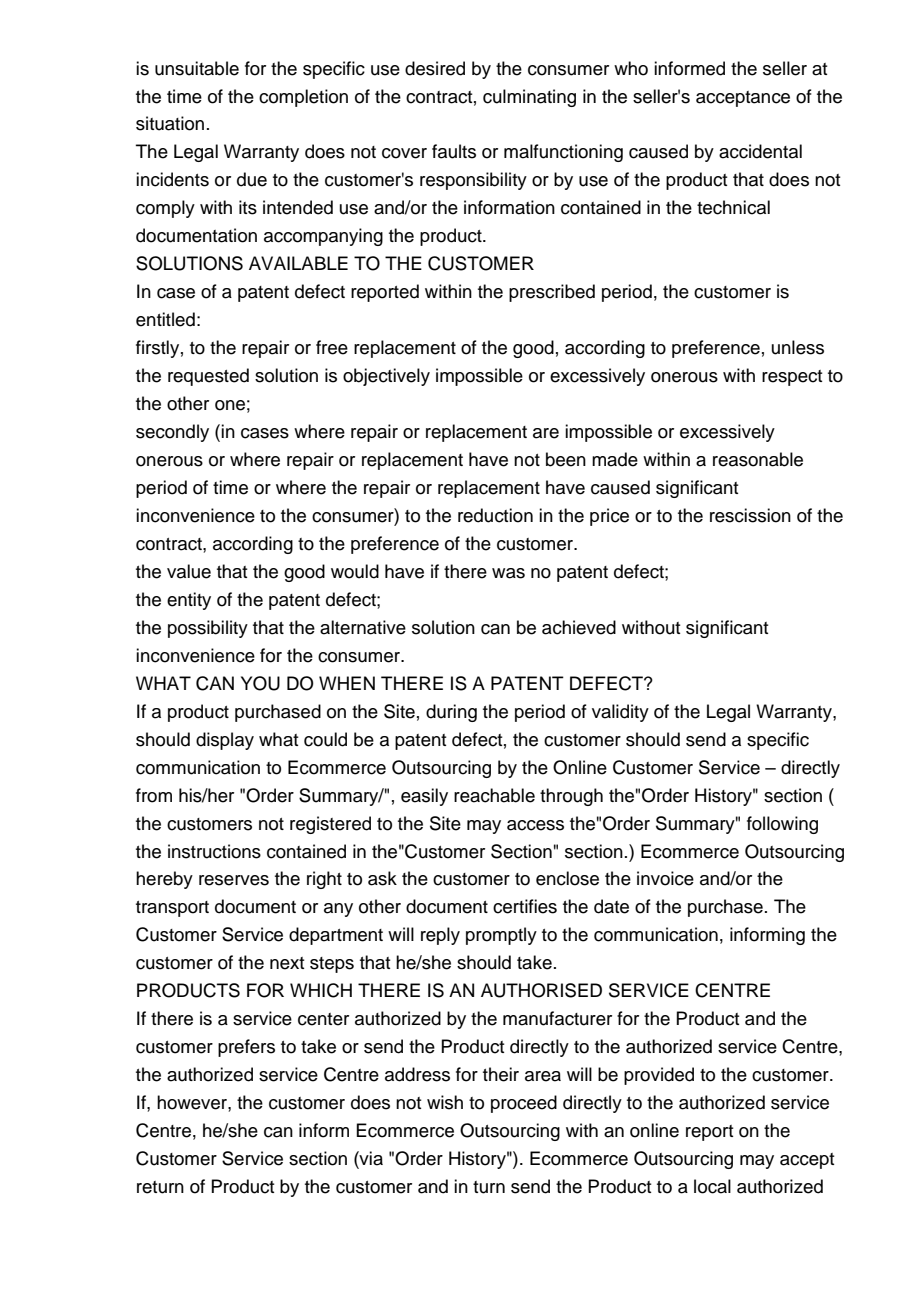  Describe the element at coordinates (208, 629) in the screenshot. I see `possibility` at that location.
